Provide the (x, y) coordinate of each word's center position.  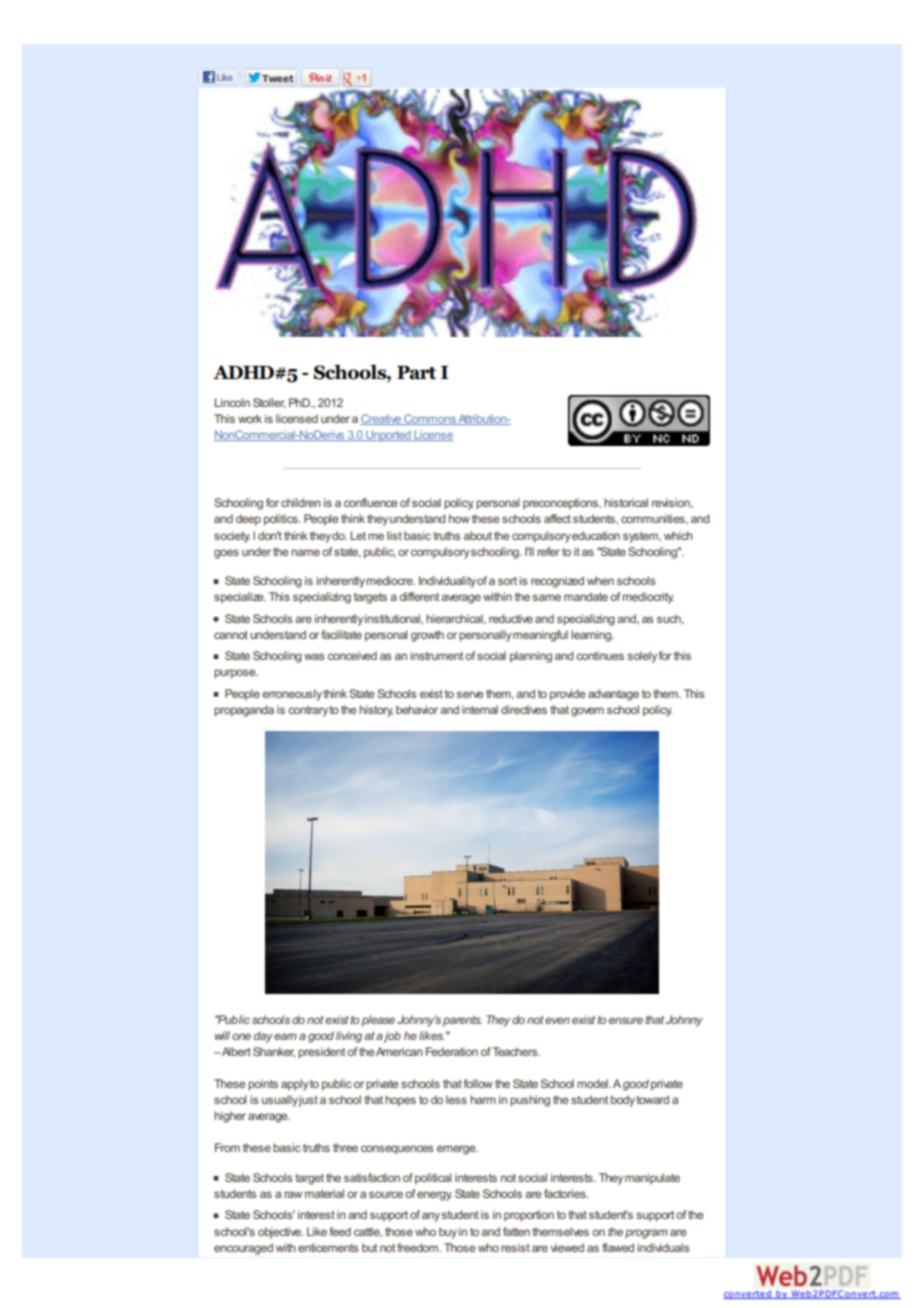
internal (480, 709)
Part (416, 373)
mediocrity (648, 598)
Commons (430, 419)
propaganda (244, 711)
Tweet (277, 77)
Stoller (269, 403)
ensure (626, 1020)
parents (462, 1021)
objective (280, 1233)
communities (654, 519)
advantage (613, 695)
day (263, 1037)
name (305, 552)
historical (626, 502)
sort (507, 581)
